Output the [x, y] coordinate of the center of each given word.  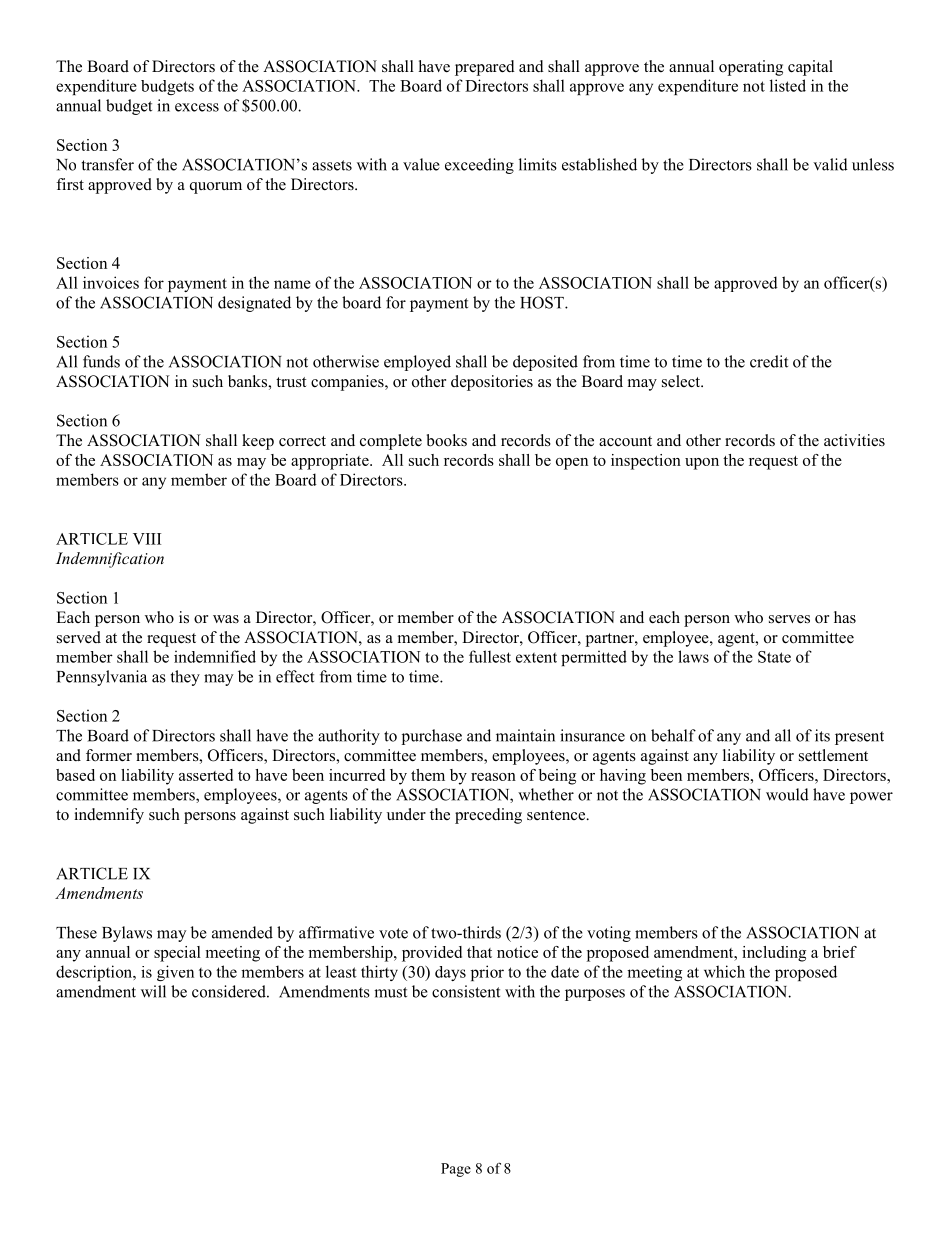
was [226, 619]
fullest [490, 656]
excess [197, 107]
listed [788, 85]
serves [789, 619]
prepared [485, 68]
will [153, 991]
